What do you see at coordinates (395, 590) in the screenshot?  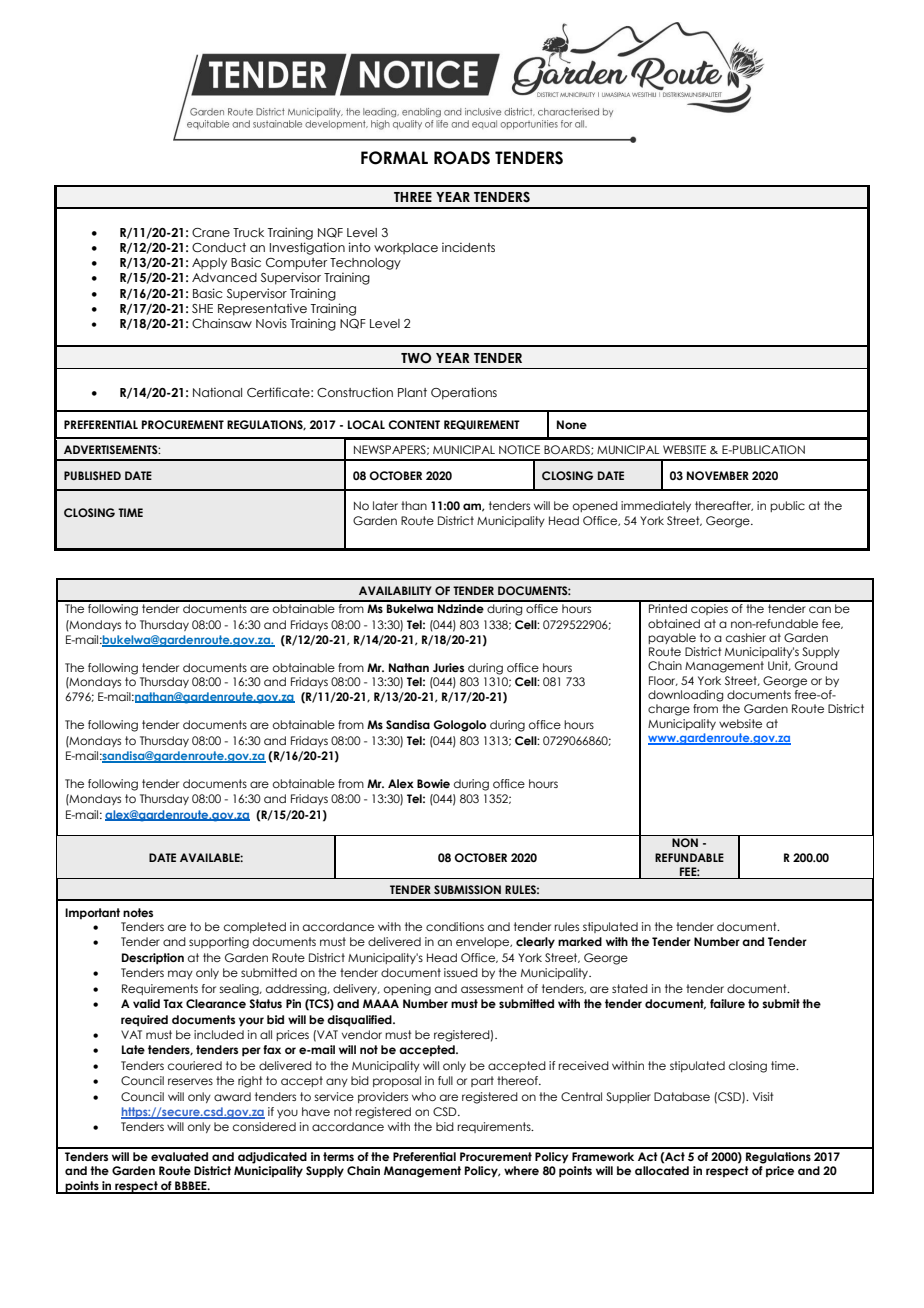 I see `AVAILABILITY` at bounding box center [395, 590].
